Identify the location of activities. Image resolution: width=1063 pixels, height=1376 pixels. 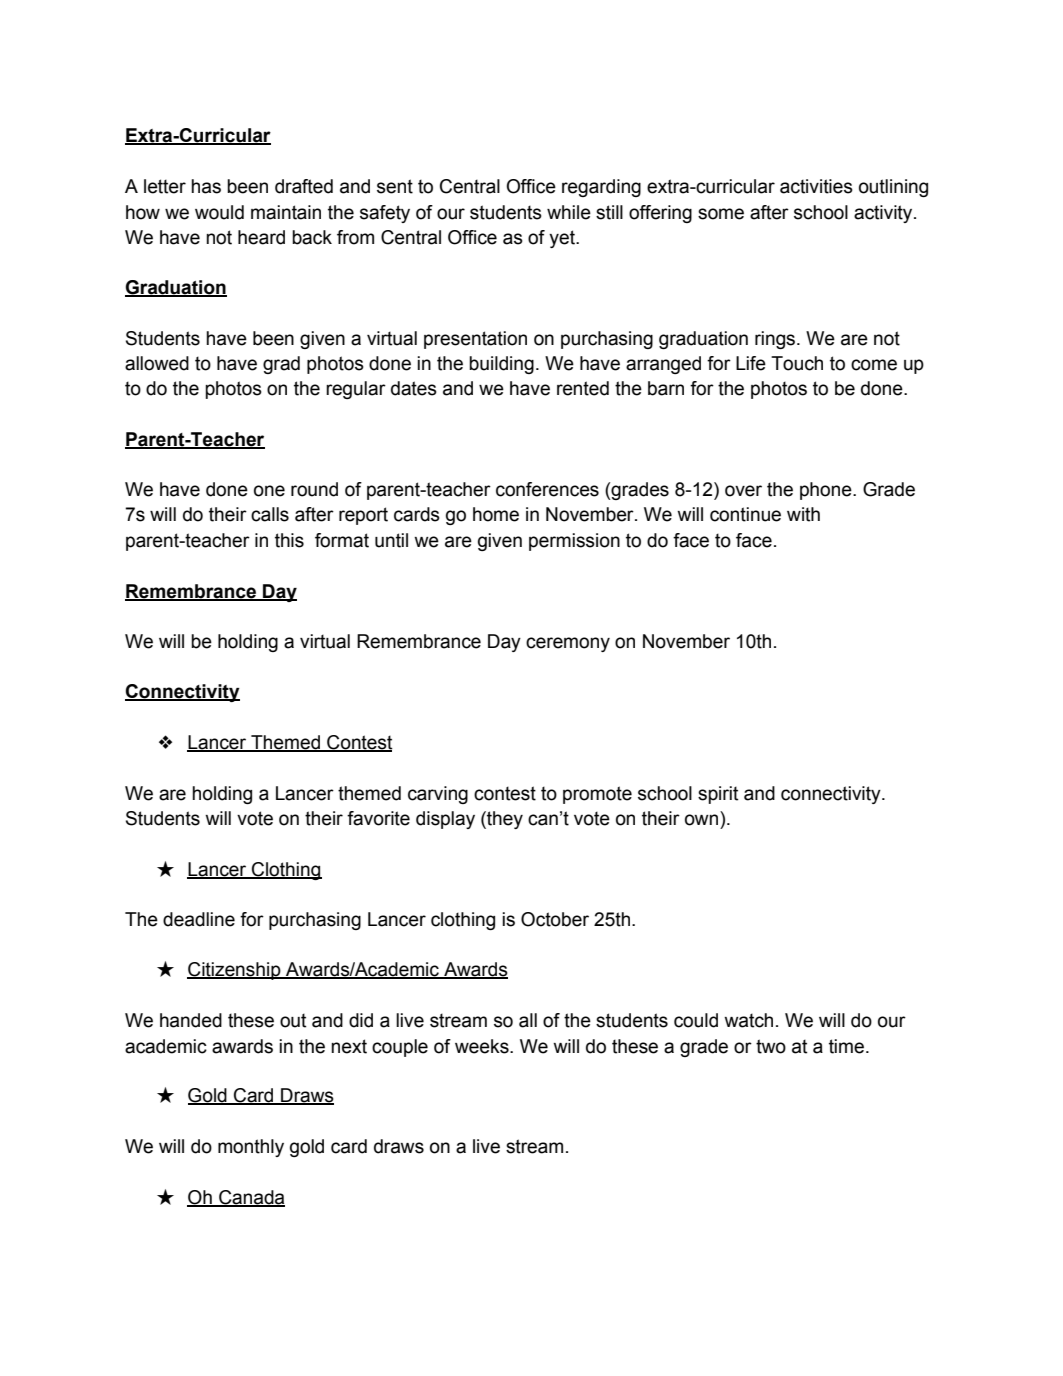
(816, 186).
